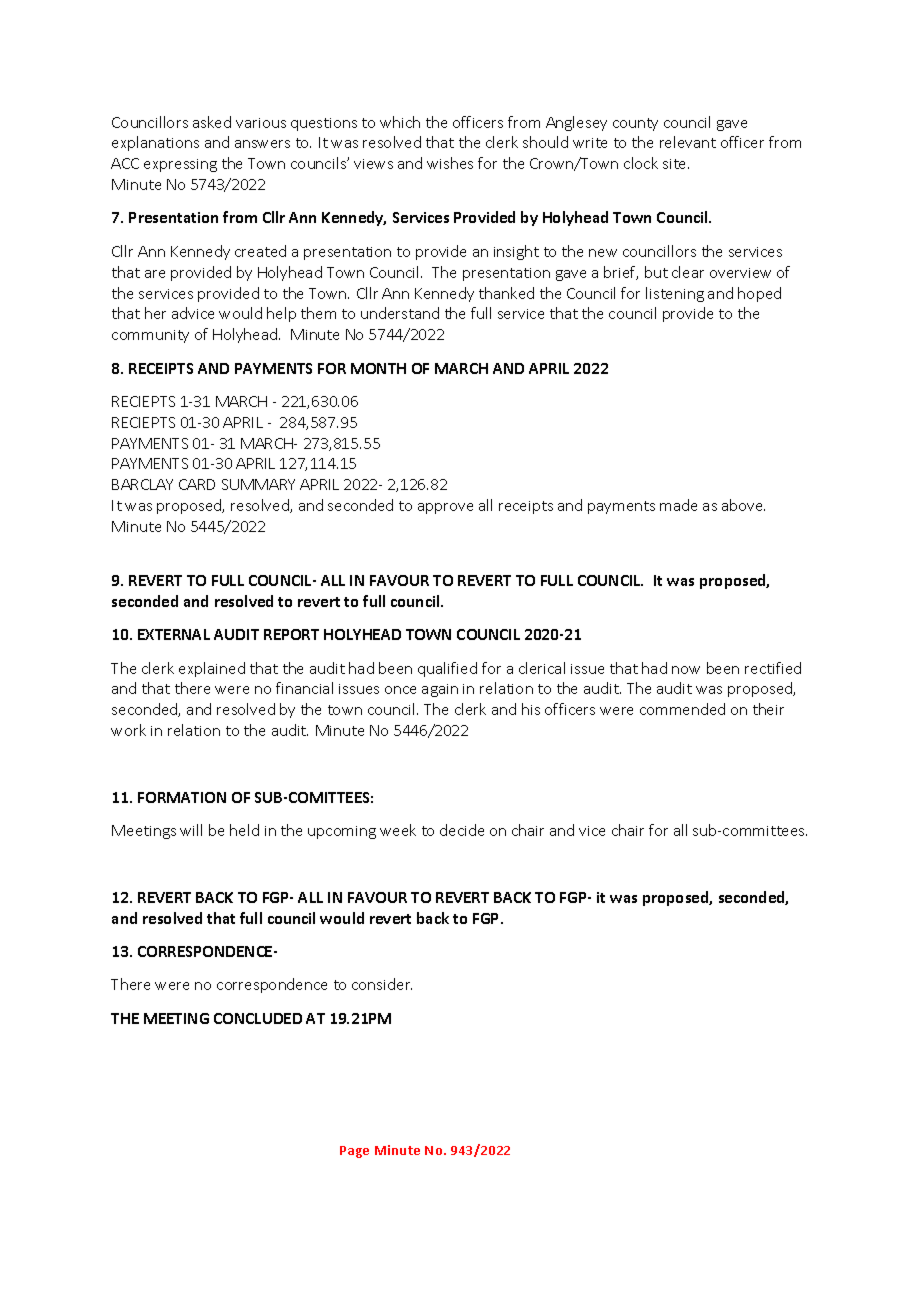 Image resolution: width=924 pixels, height=1308 pixels. Describe the element at coordinates (440, 690) in the page. I see `again` at that location.
